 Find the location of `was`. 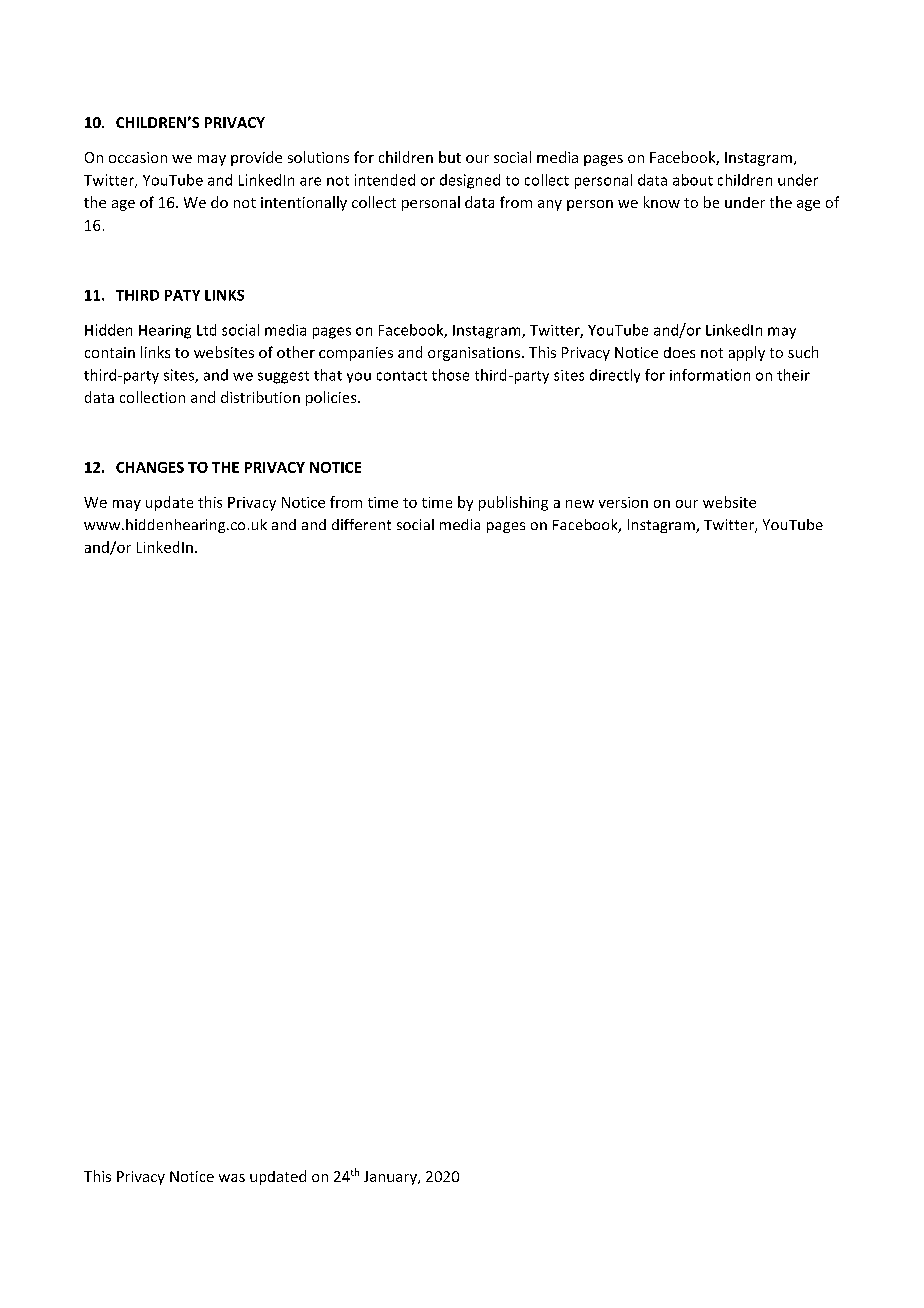

was is located at coordinates (232, 1178).
